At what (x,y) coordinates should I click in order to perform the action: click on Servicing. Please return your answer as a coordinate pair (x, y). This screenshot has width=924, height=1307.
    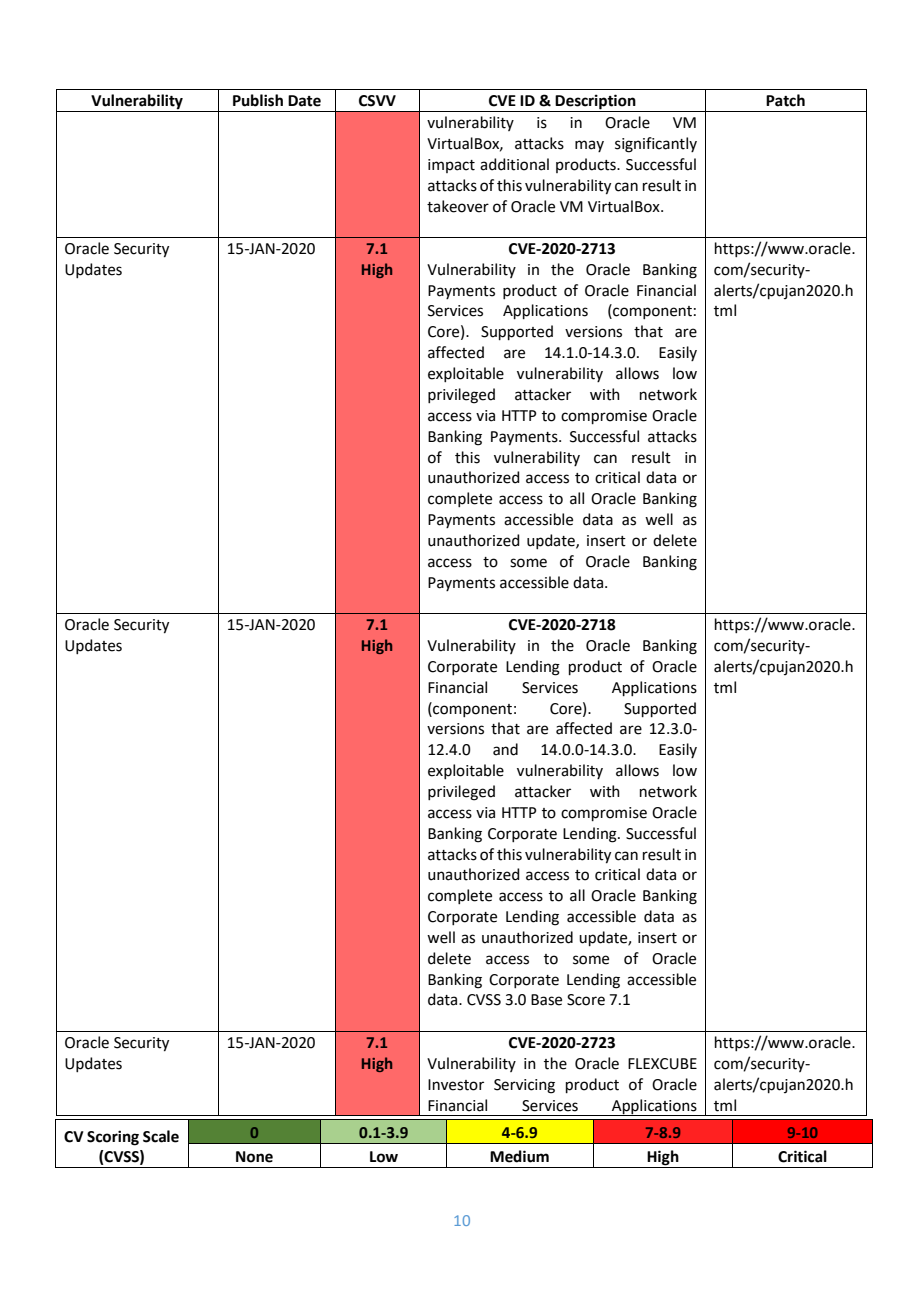
    Looking at the image, I should click on (524, 1086).
